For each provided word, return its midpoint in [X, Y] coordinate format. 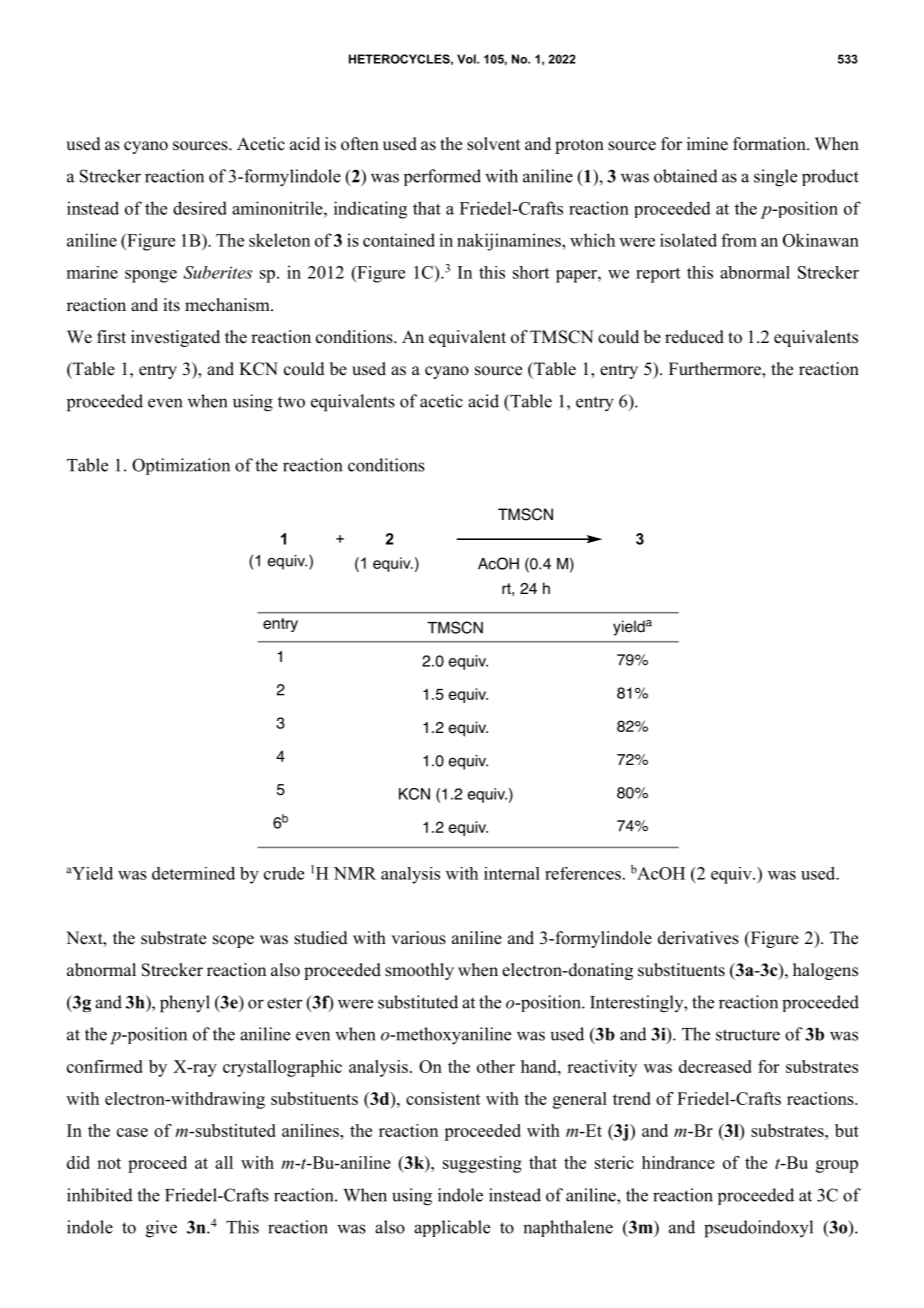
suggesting [482, 1164]
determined [193, 873]
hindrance [678, 1162]
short [531, 272]
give [161, 1229]
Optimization [181, 466]
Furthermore [716, 370]
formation [770, 144]
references [583, 873]
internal [512, 873]
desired [200, 208]
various [418, 938]
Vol [467, 59]
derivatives [698, 938]
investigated [175, 338]
